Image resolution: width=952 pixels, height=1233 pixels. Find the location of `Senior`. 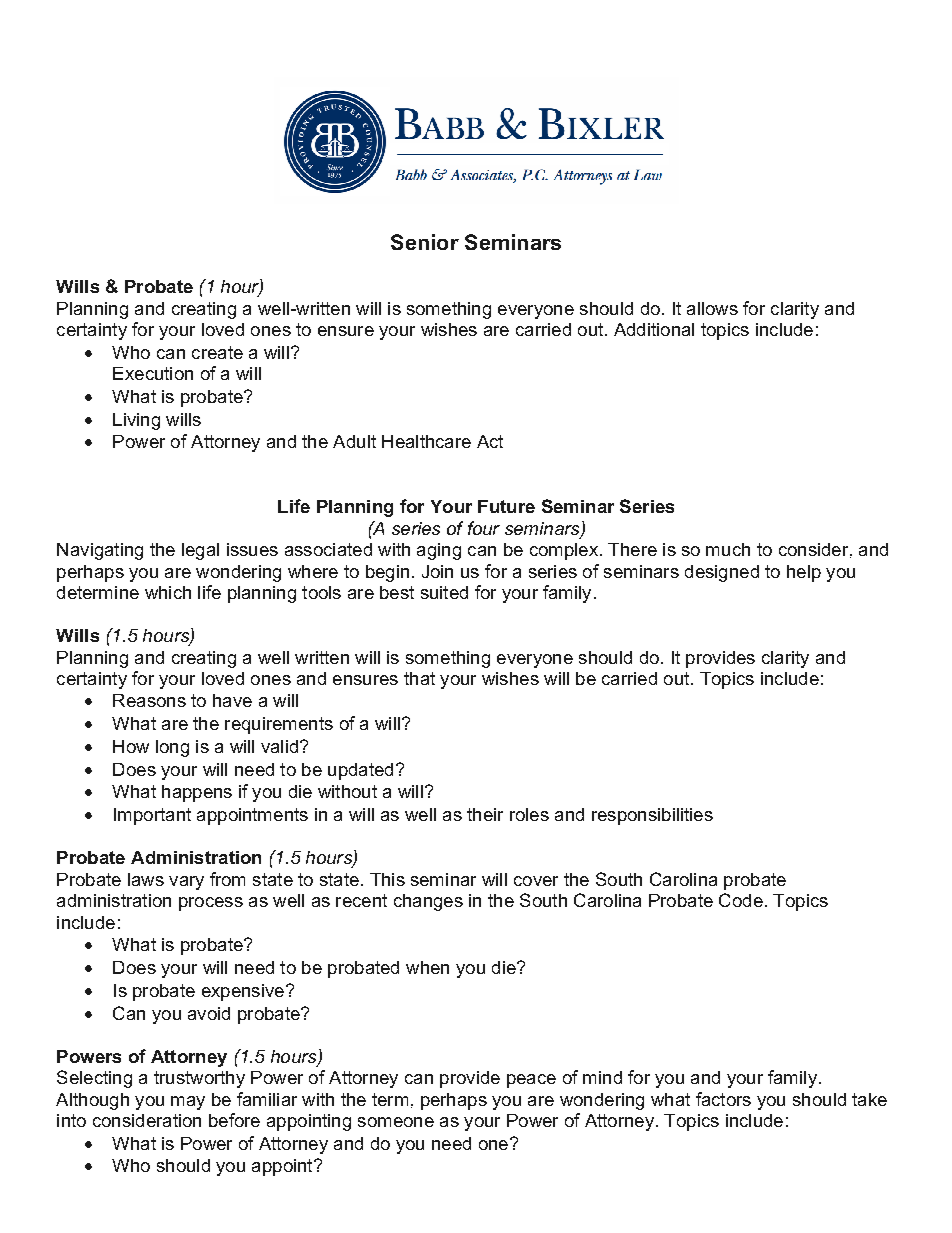

Senior is located at coordinates (425, 242).
